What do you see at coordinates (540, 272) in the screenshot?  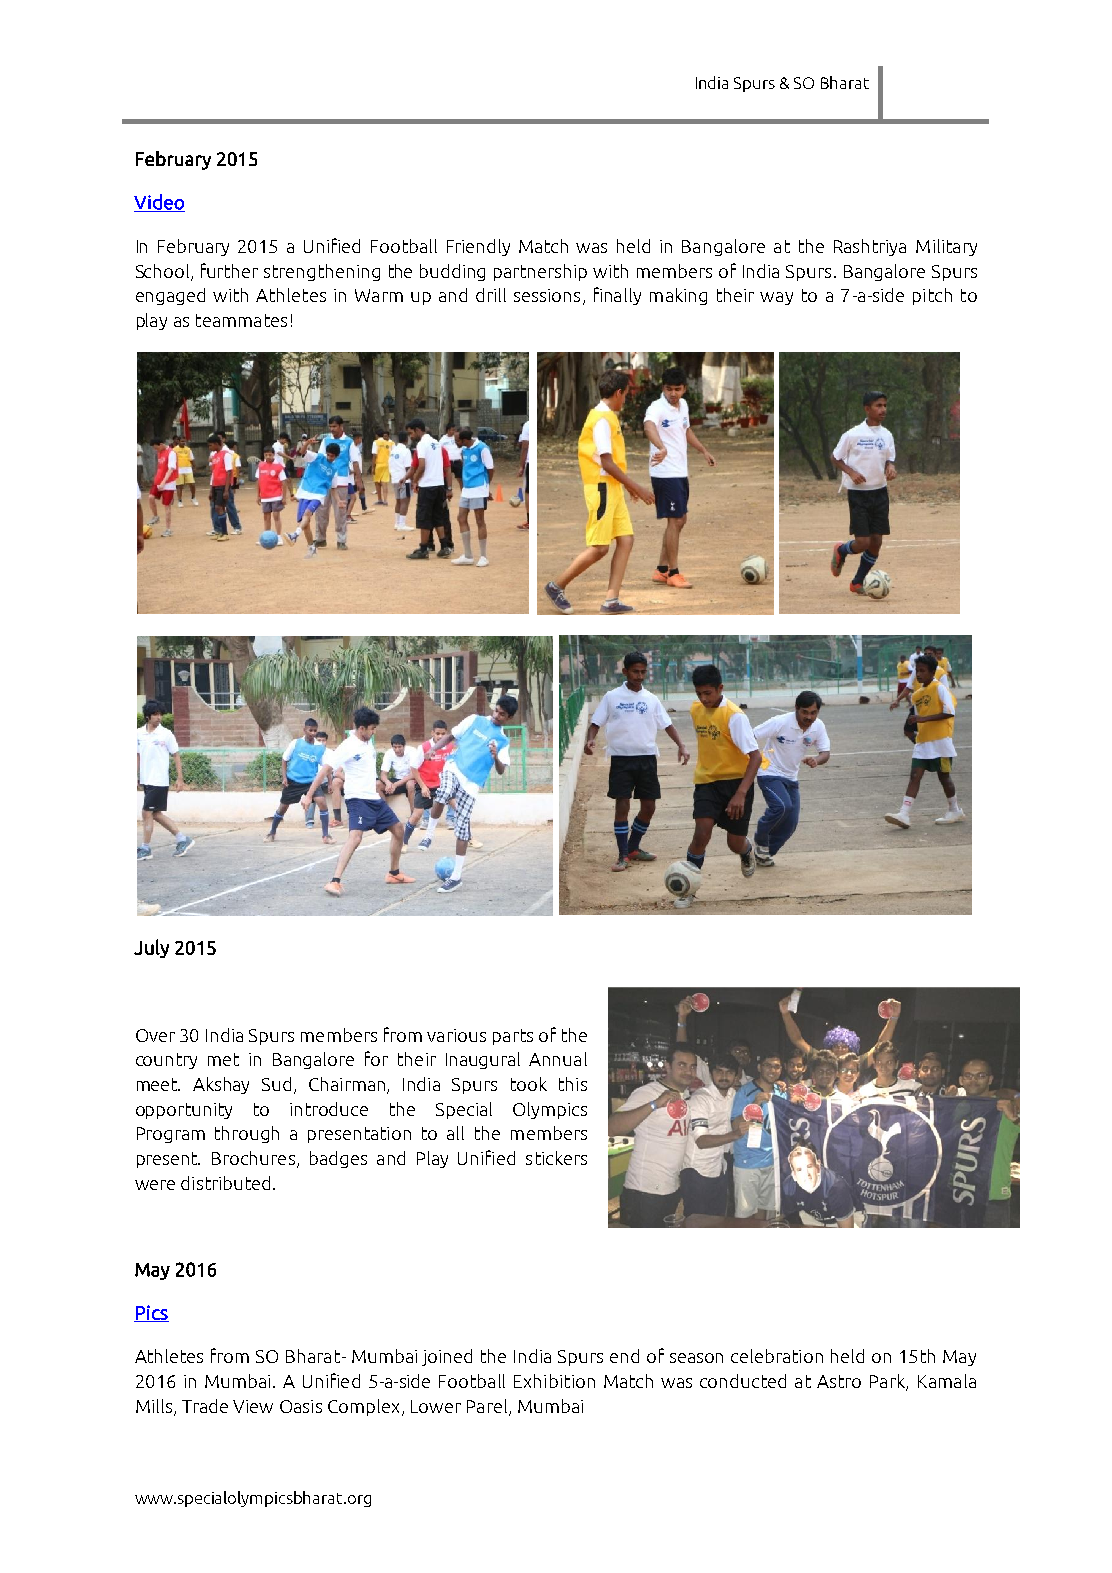 I see `partnership` at bounding box center [540, 272].
